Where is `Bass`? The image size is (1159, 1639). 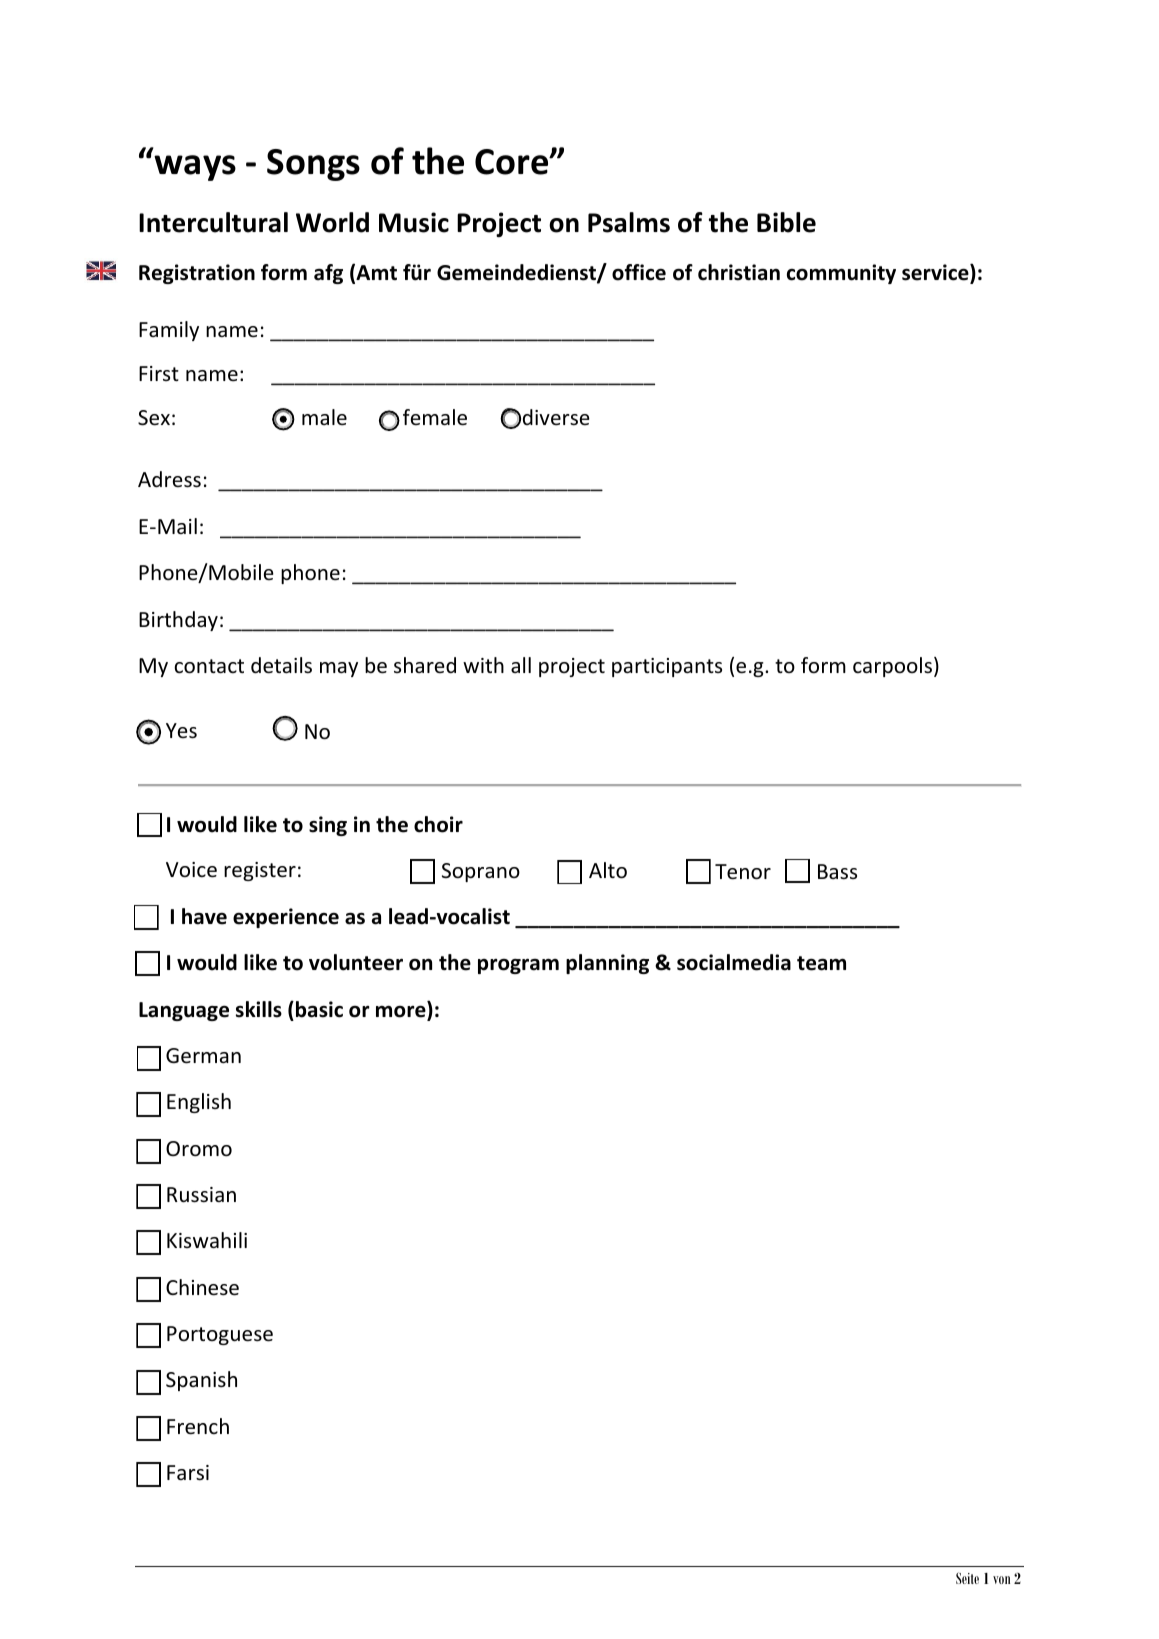
Bass is located at coordinates (837, 871).
